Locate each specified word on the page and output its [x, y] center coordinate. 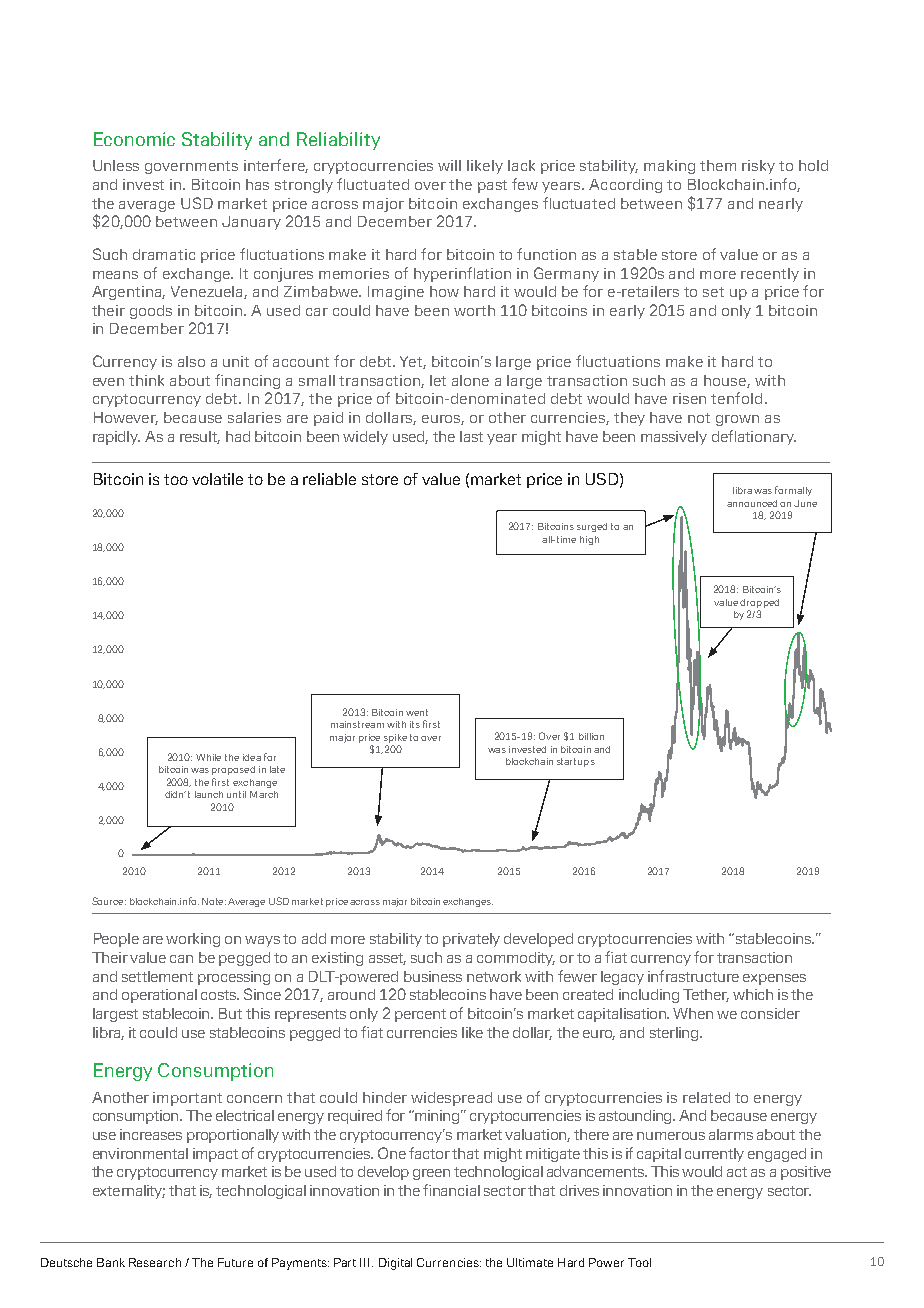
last [471, 436]
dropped [759, 603]
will [449, 165]
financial [451, 1190]
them [718, 165]
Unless [116, 165]
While [208, 757]
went [417, 712]
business [433, 976]
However [126, 418]
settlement [157, 976]
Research [155, 1262]
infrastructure [693, 976]
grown [737, 420]
